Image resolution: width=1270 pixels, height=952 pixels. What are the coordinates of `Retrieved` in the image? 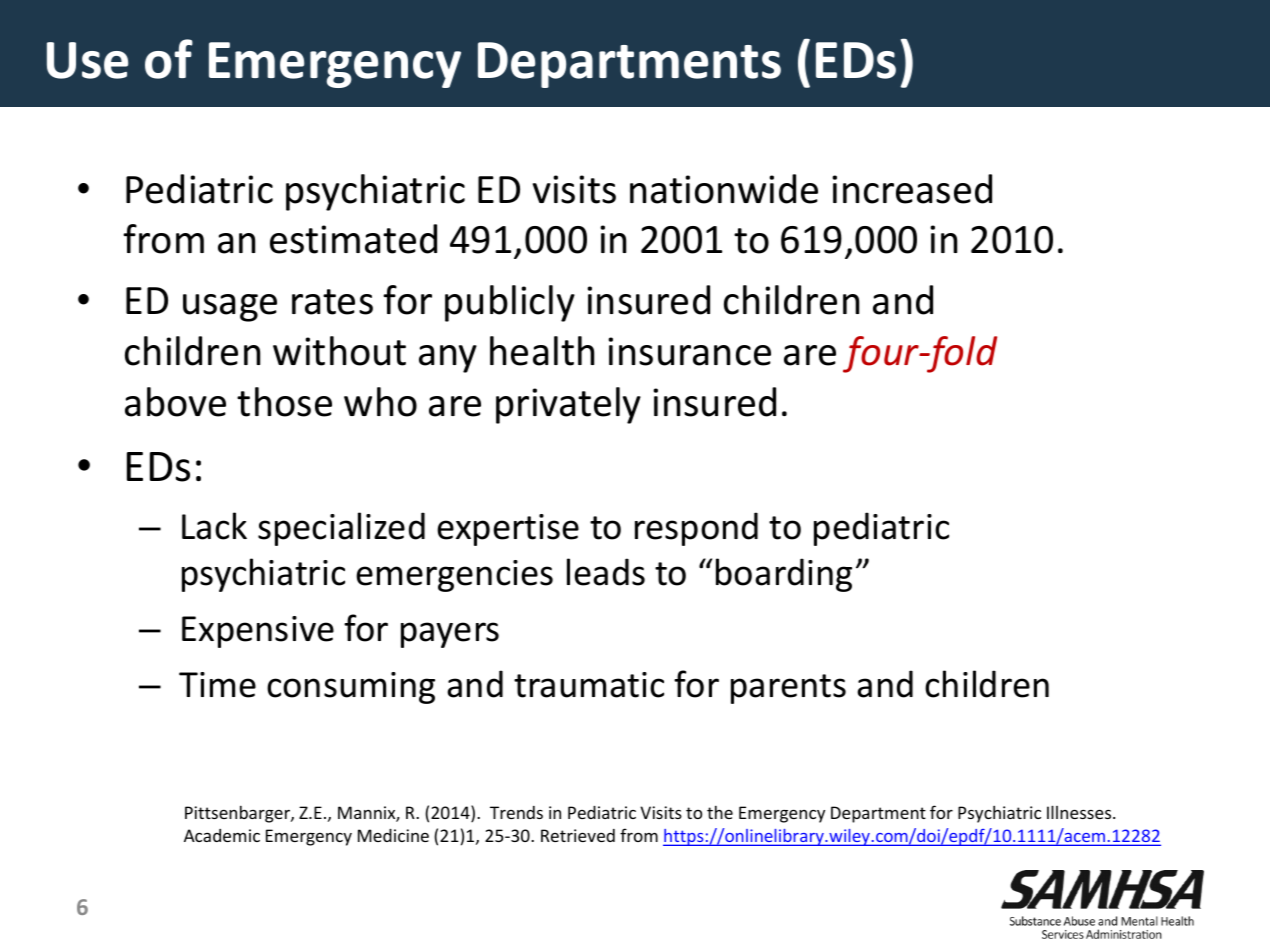 It's located at (578, 835).
